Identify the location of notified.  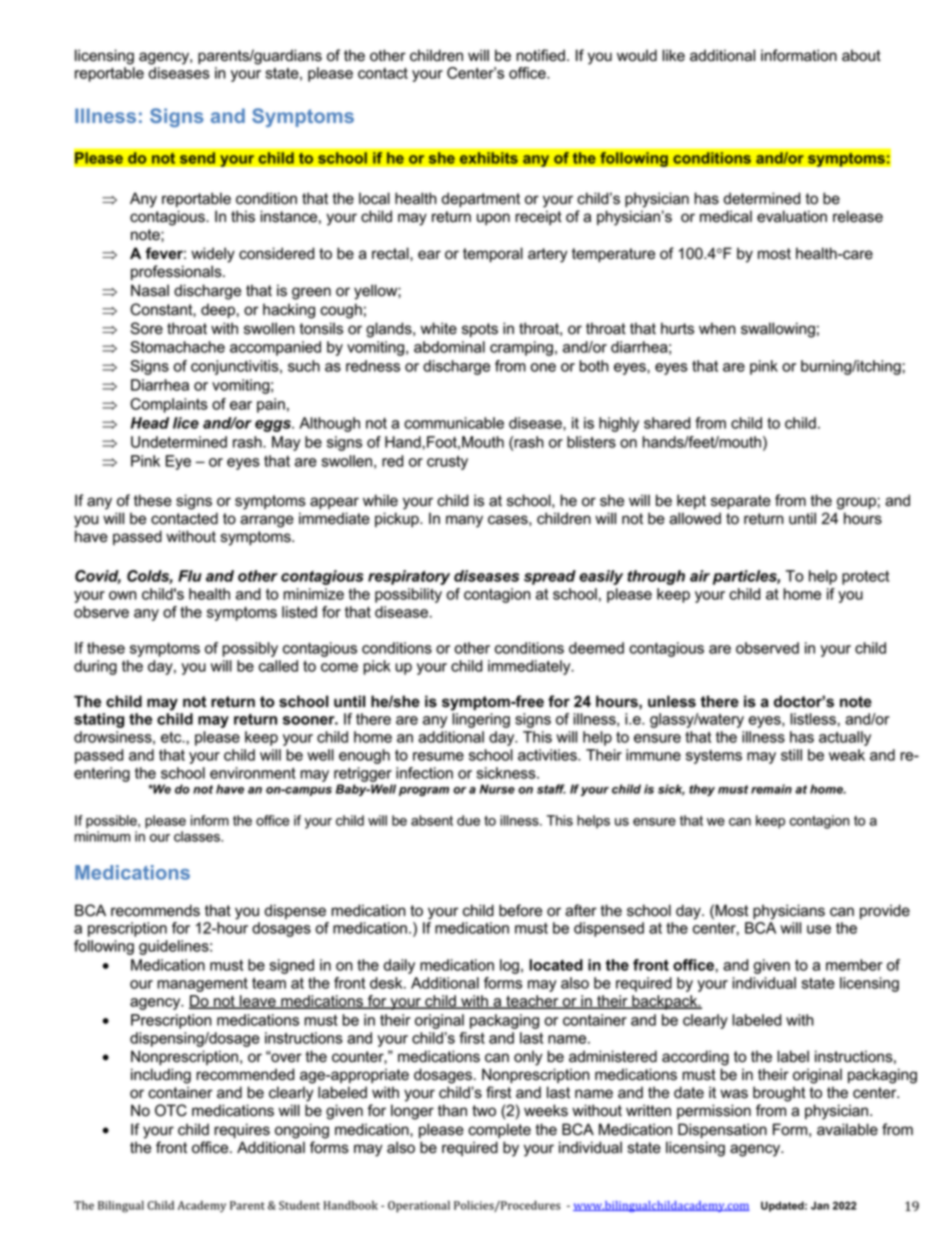
(540, 55).
